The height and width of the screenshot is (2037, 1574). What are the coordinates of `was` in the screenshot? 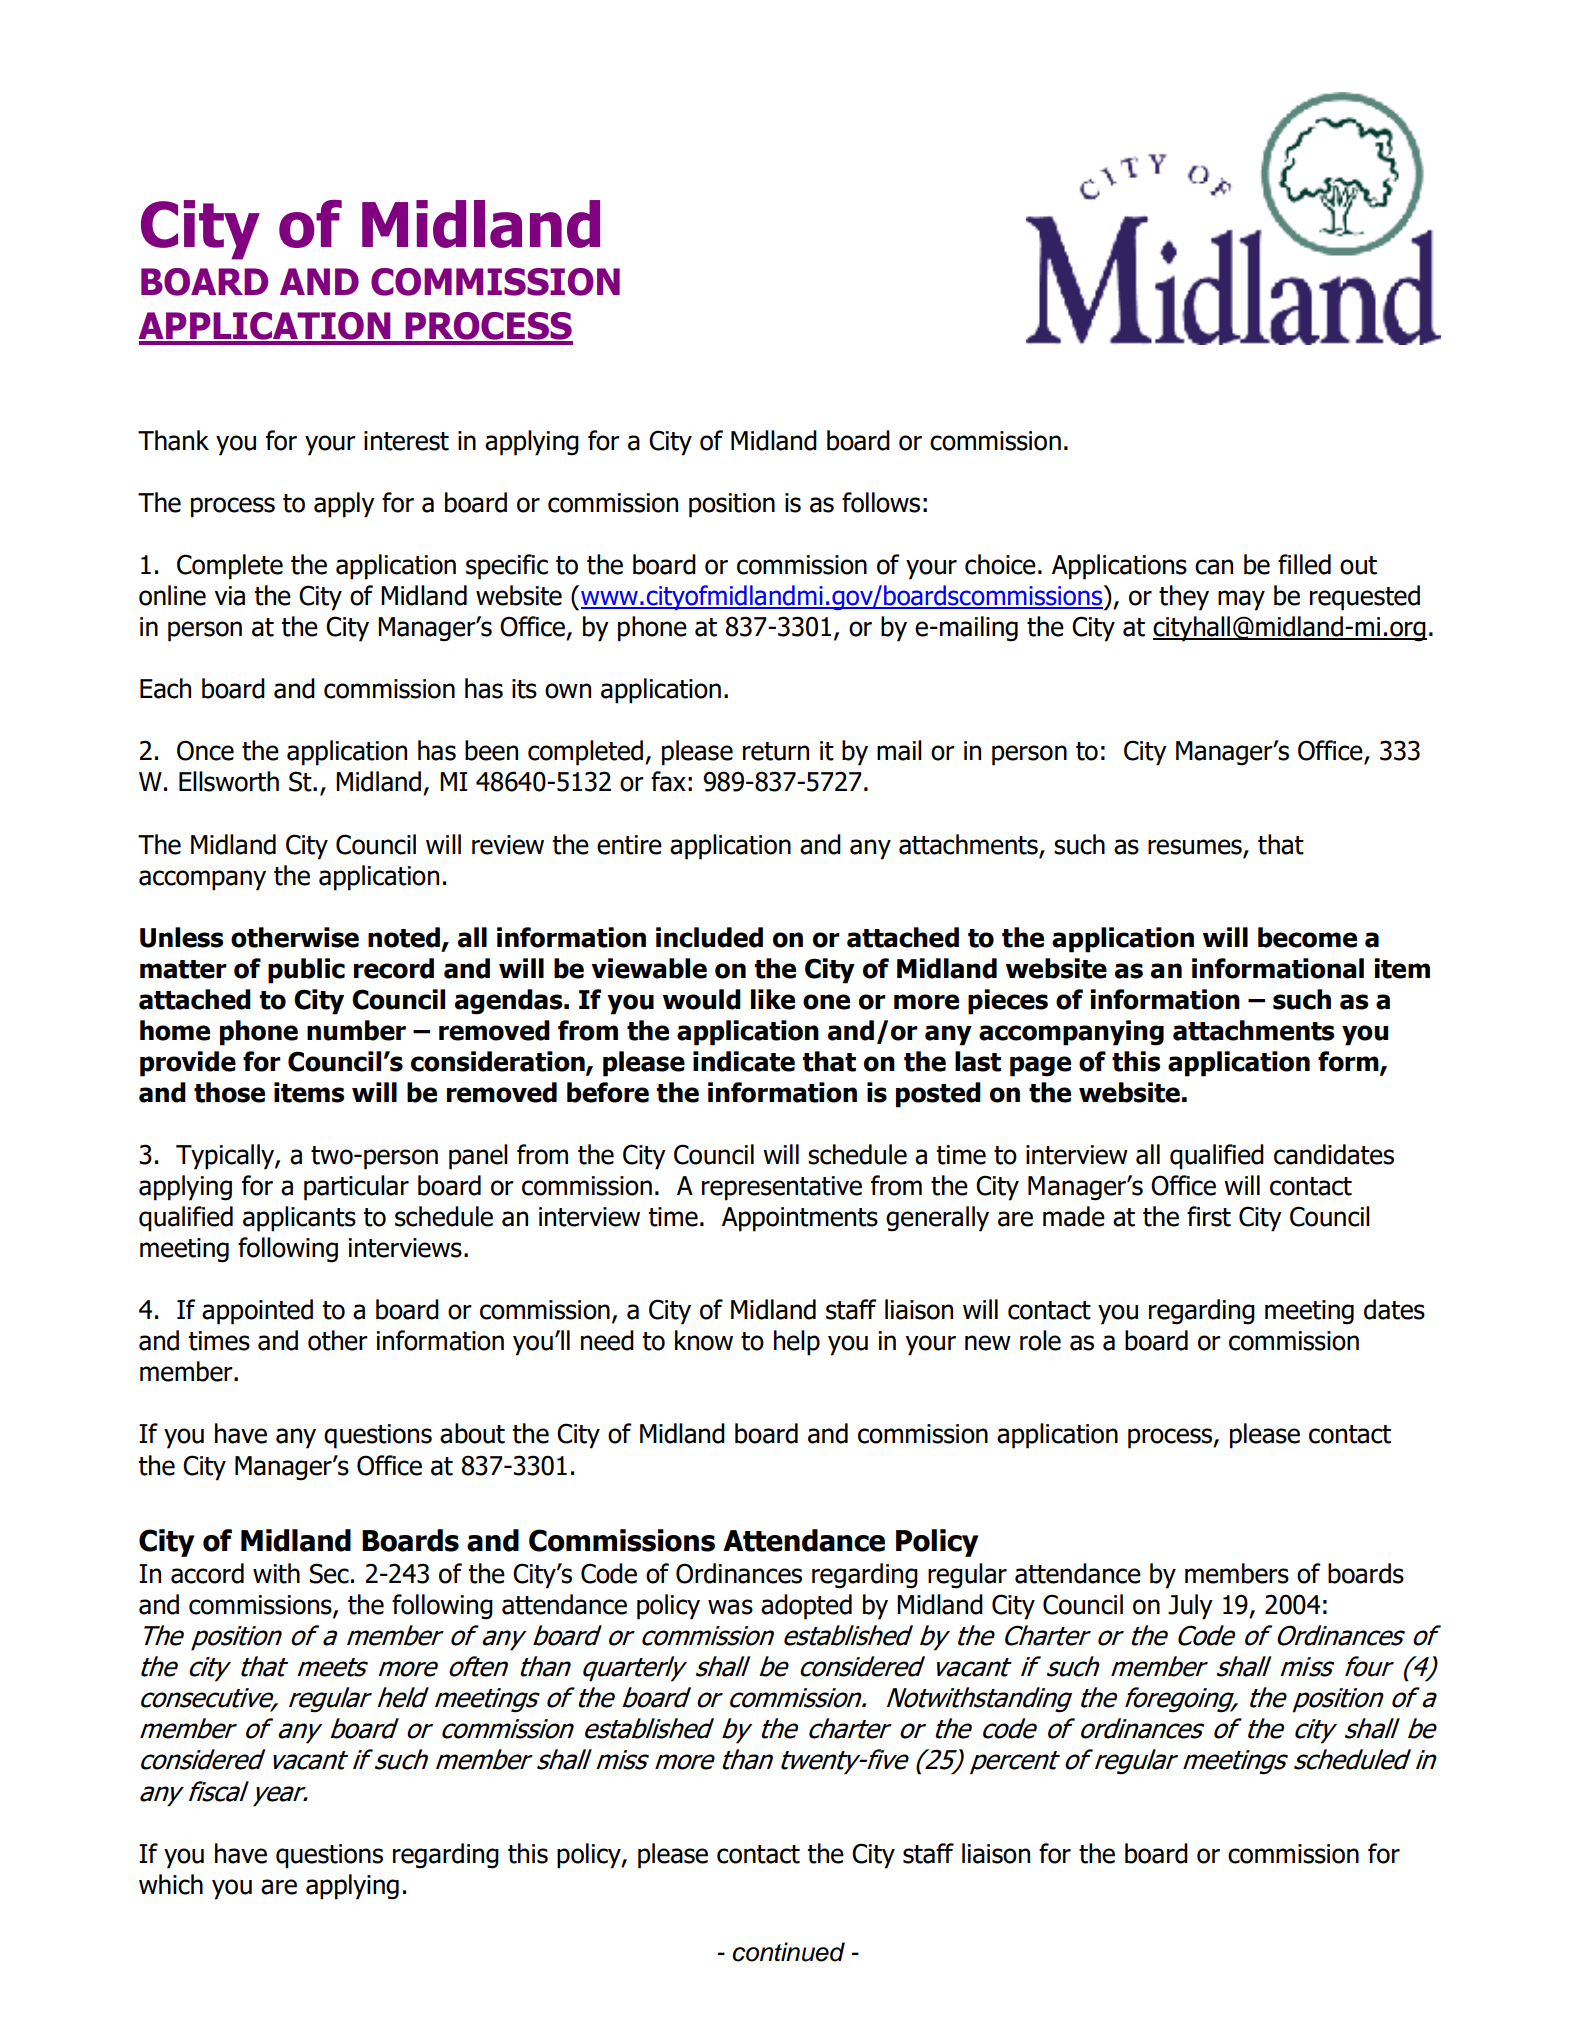 It's located at (730, 1607).
